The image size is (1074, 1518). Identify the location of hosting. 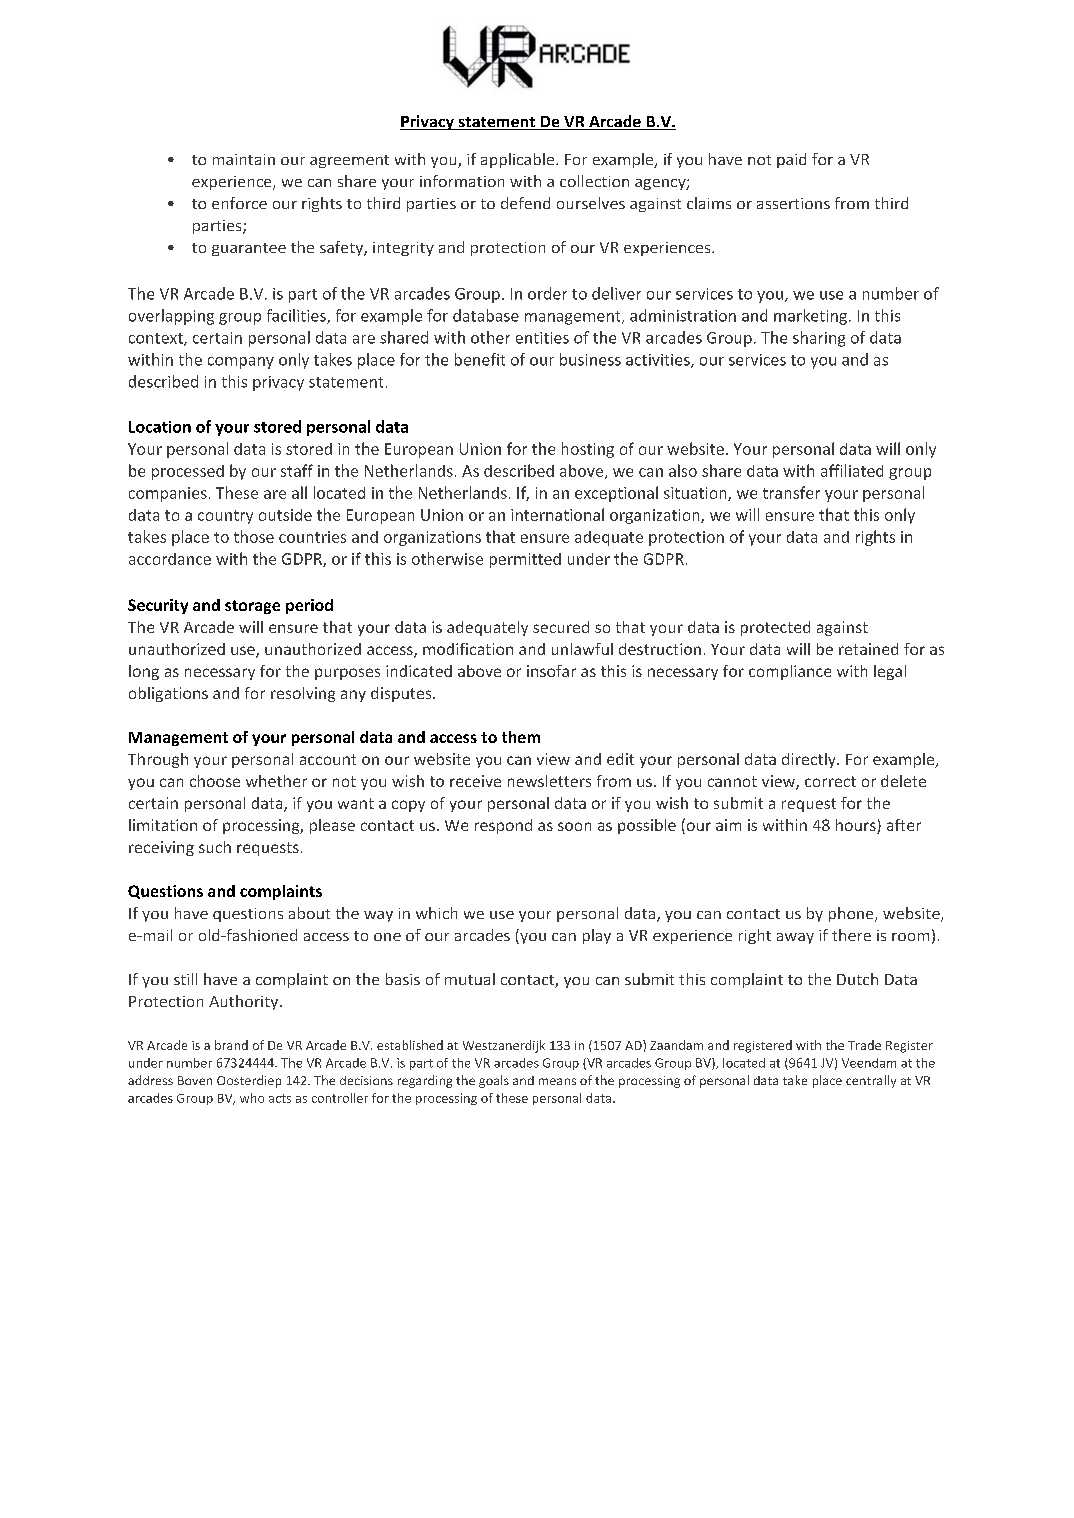
(588, 450).
